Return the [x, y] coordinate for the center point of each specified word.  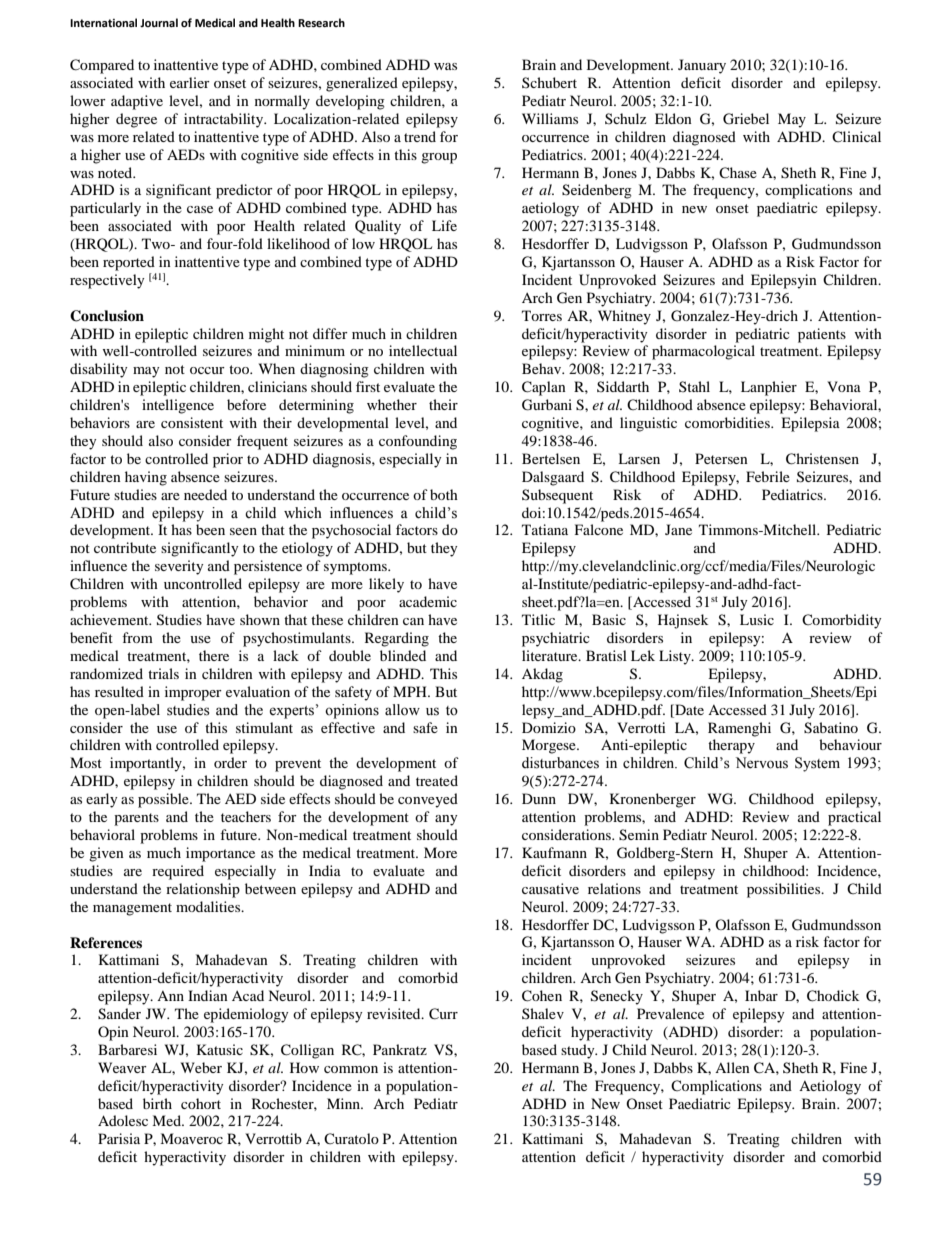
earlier [190, 82]
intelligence [178, 406]
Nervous [762, 763]
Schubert [549, 82]
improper [193, 693]
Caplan [544, 388]
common [351, 1069]
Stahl [694, 386]
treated [437, 780]
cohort [201, 1103]
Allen [732, 1067]
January [702, 66]
